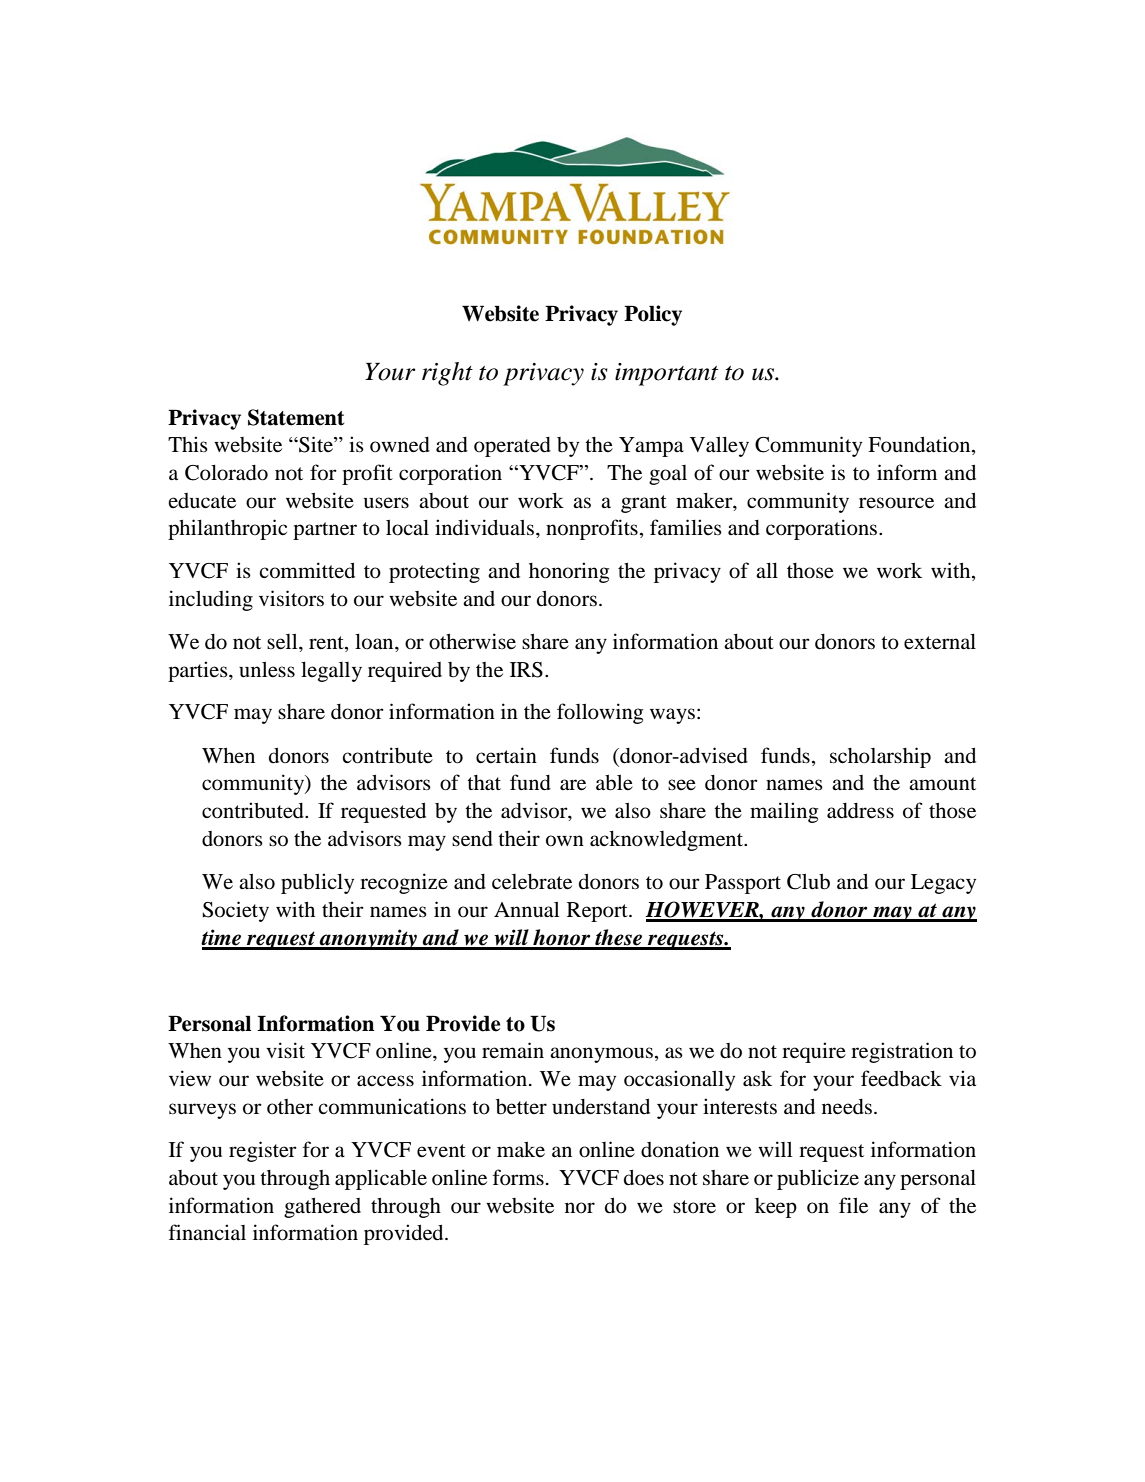 The width and height of the screenshot is (1145, 1482). I want to click on anonymity, so click(368, 939).
